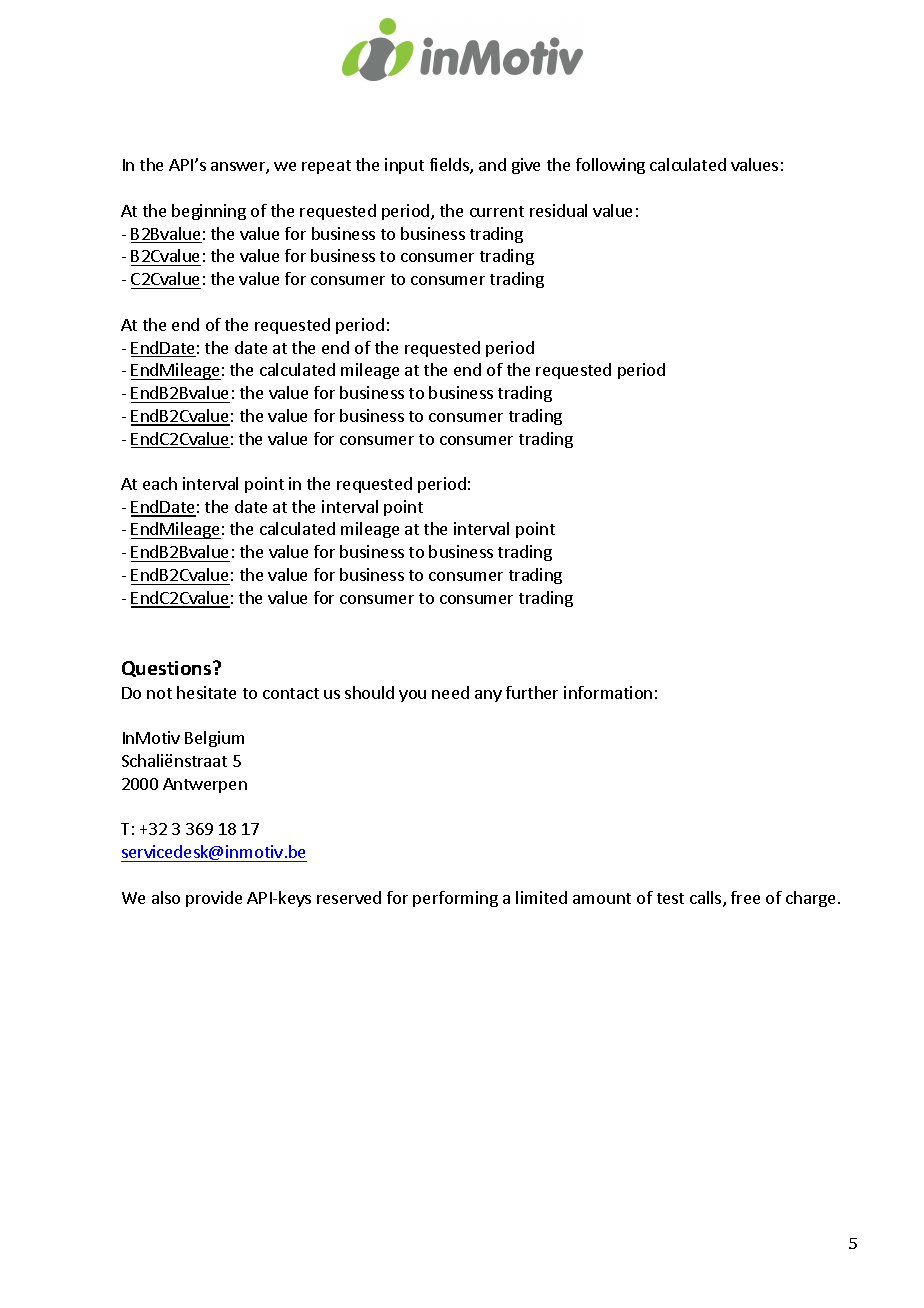 The image size is (924, 1308). What do you see at coordinates (214, 899) in the screenshot?
I see `provide` at bounding box center [214, 899].
